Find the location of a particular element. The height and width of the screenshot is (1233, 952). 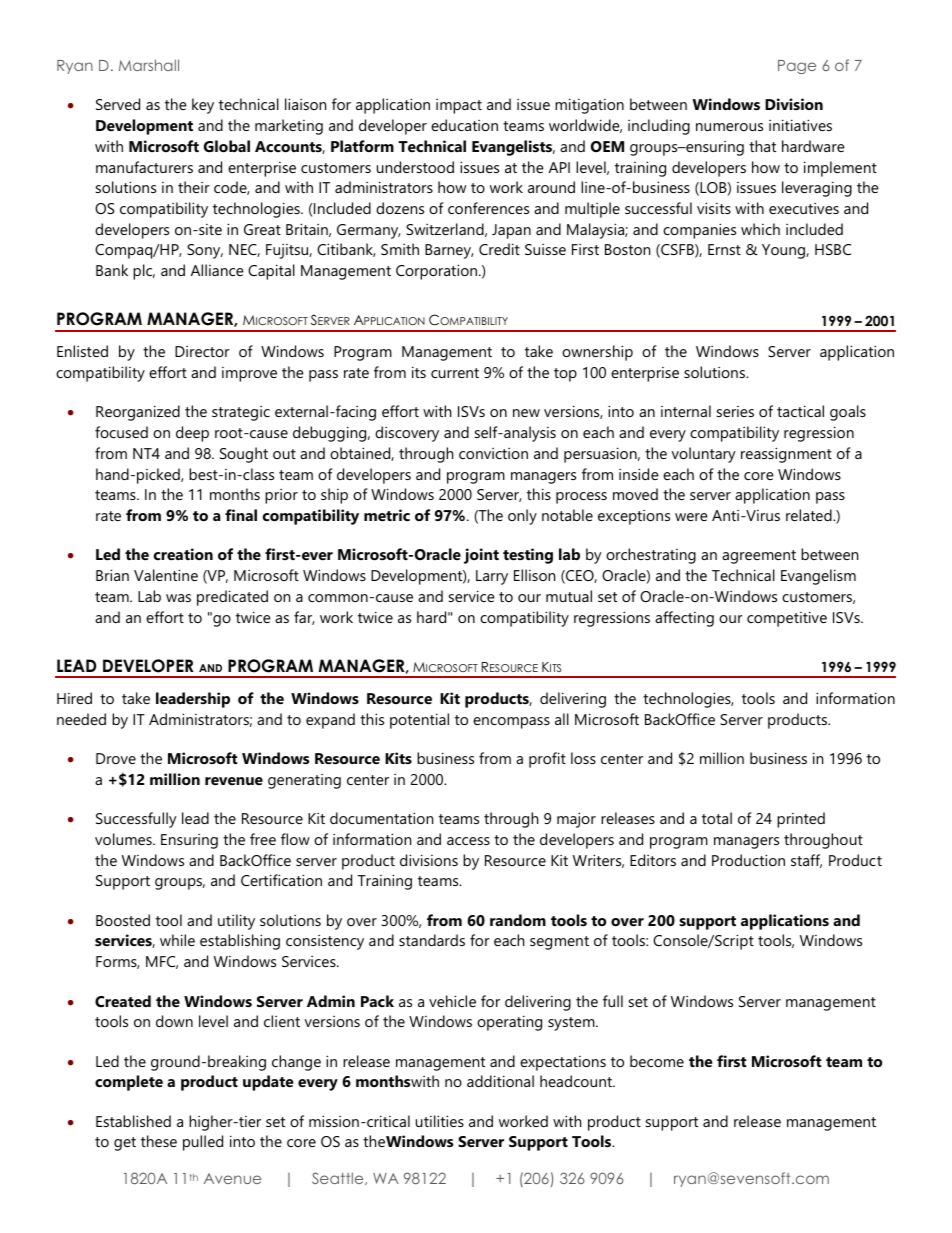

utilities is located at coordinates (440, 1121).
